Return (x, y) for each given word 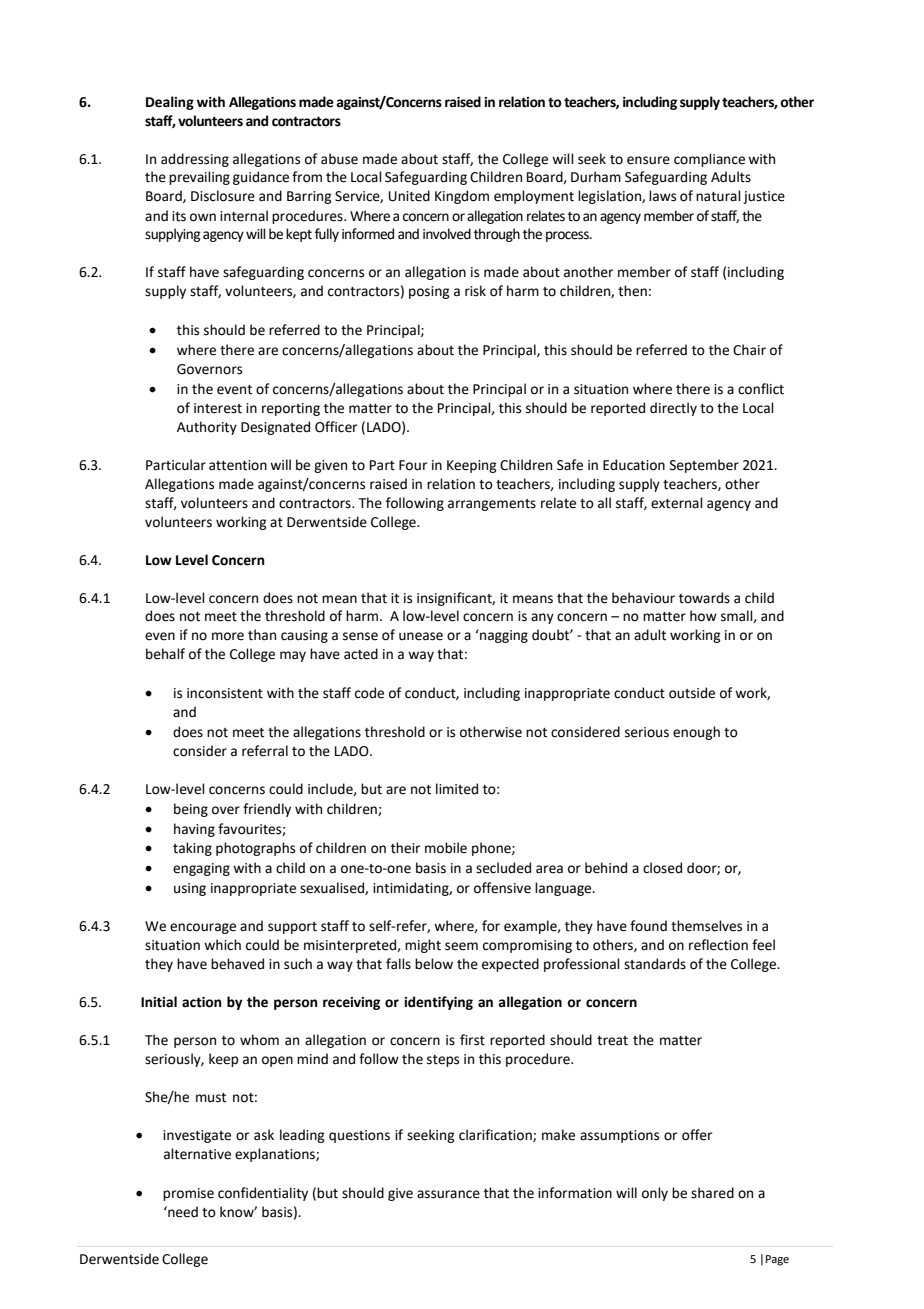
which (222, 945)
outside (692, 693)
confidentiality (263, 1194)
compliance (709, 160)
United (409, 196)
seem (461, 946)
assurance (448, 1194)
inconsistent (225, 693)
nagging (503, 636)
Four (413, 465)
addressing (195, 160)
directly (673, 409)
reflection (718, 945)
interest (218, 408)
